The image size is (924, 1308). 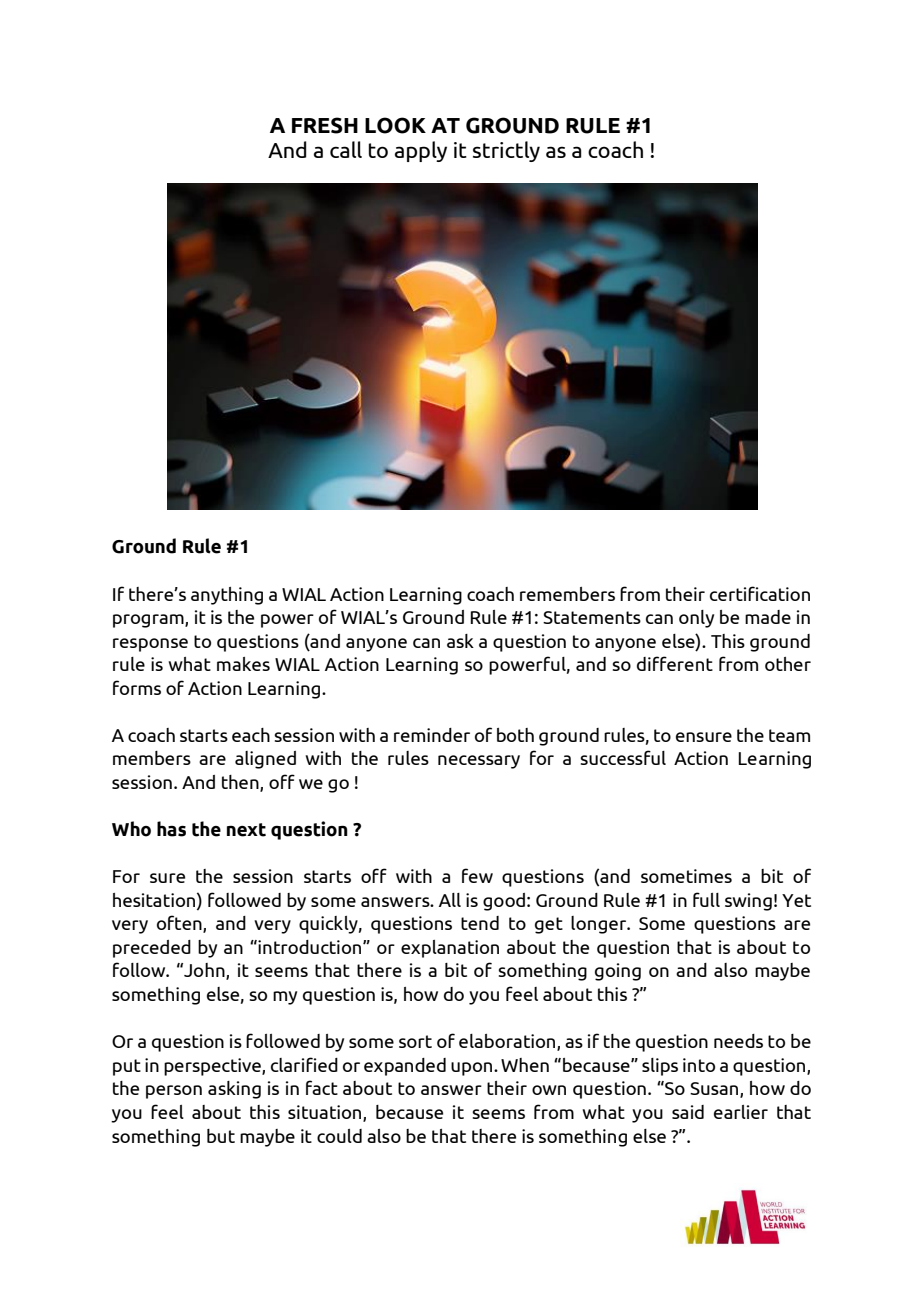 I want to click on Statements, so click(x=592, y=617).
